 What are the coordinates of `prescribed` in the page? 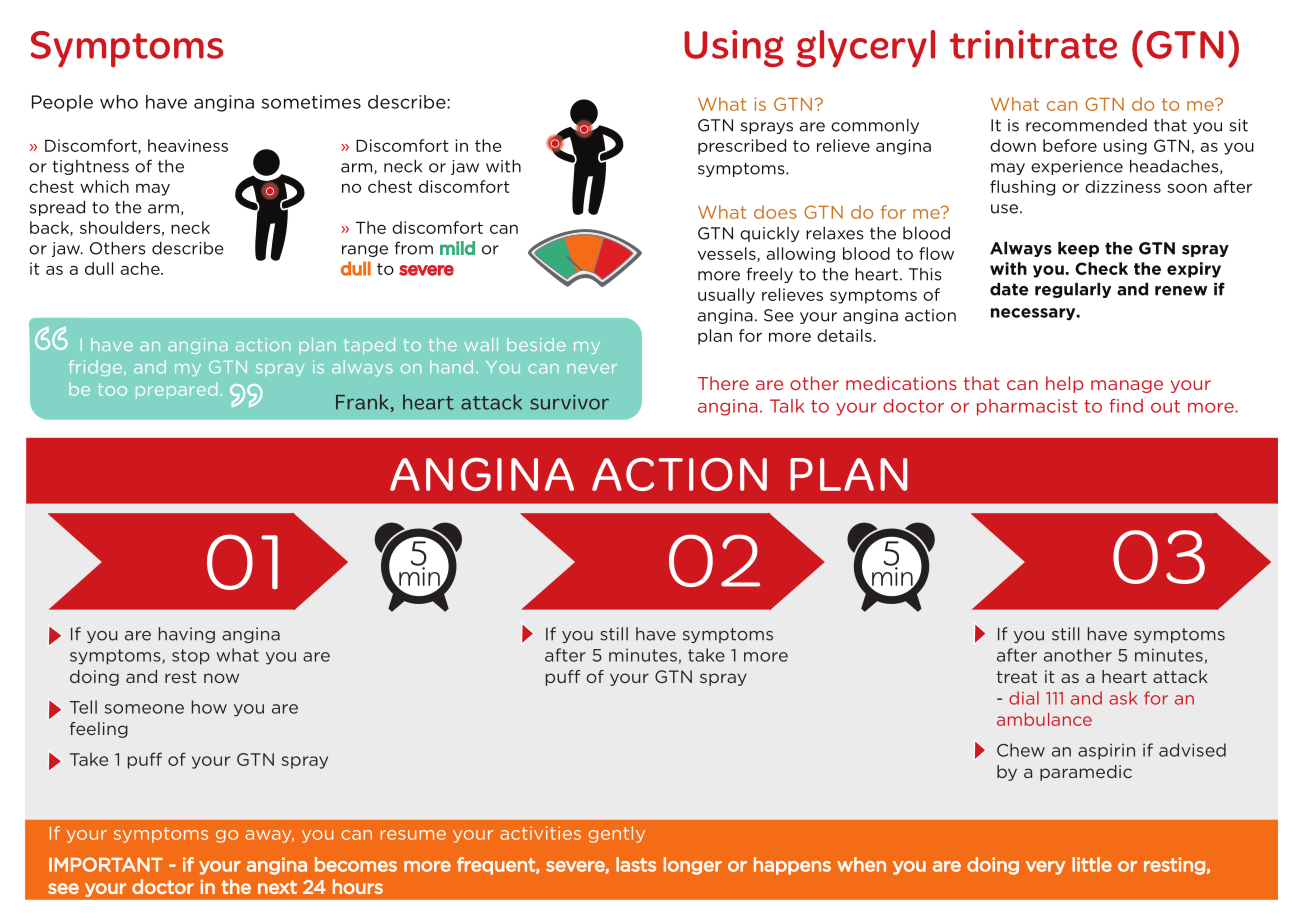 It's located at (742, 147).
